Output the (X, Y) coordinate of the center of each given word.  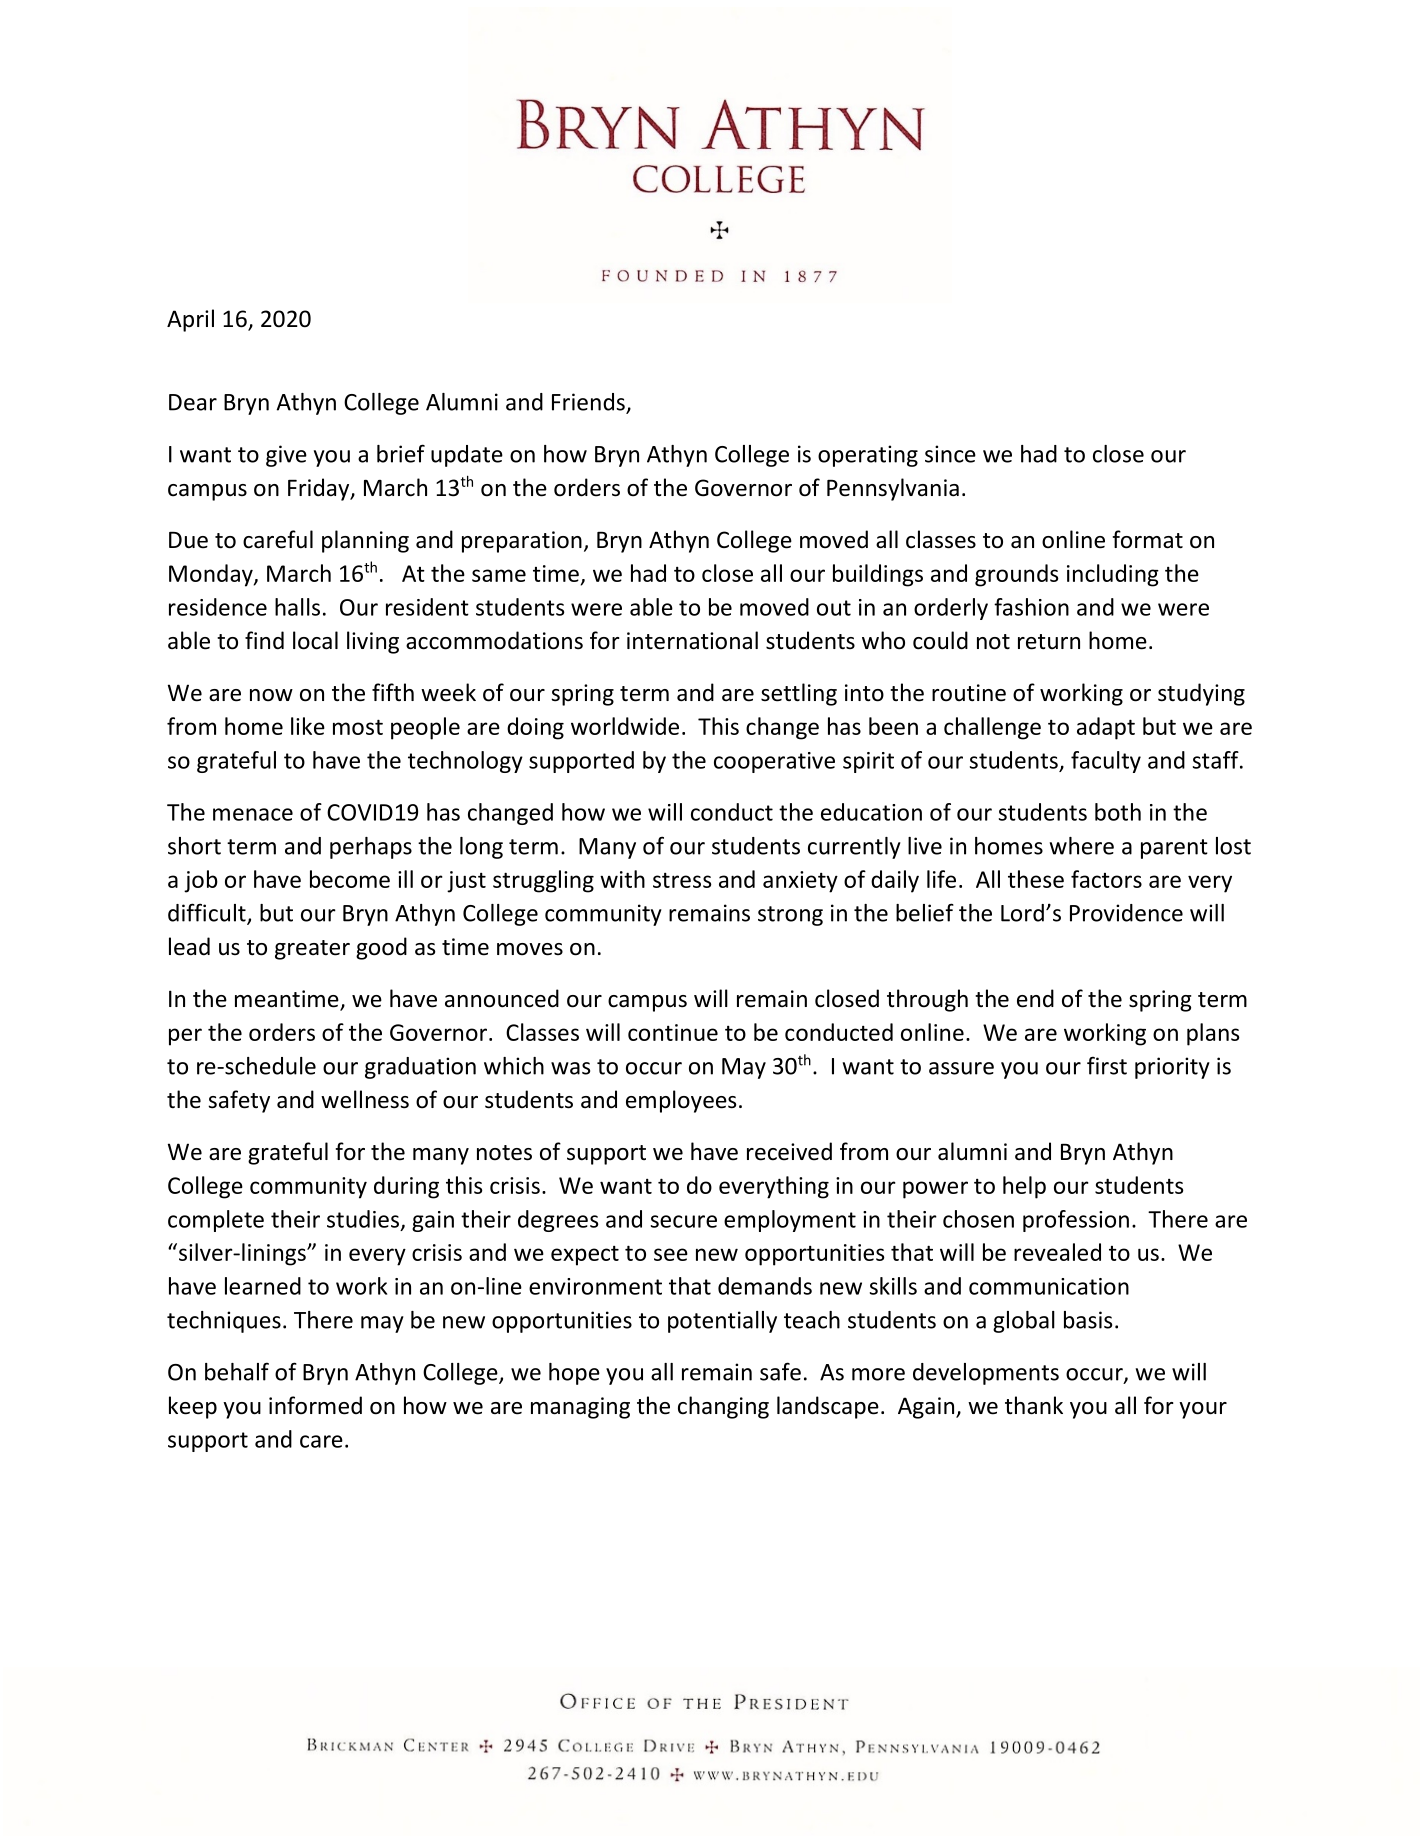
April (190, 320)
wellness (365, 1099)
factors (1106, 879)
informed (315, 1405)
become (350, 879)
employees (681, 1101)
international (692, 640)
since (950, 454)
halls (297, 607)
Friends (589, 403)
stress (682, 880)
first (1107, 1065)
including (1113, 575)
